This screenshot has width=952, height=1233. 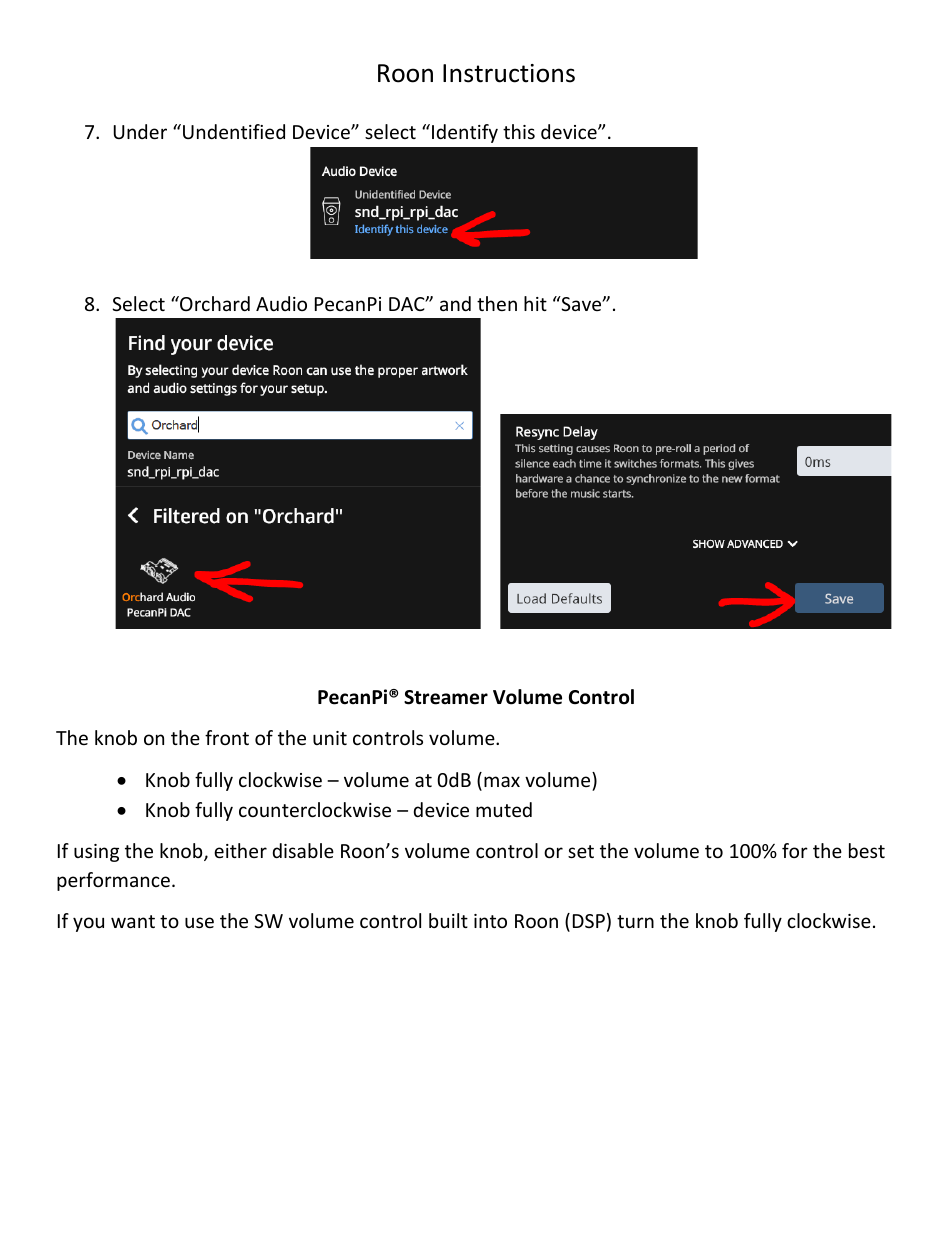 What do you see at coordinates (509, 73) in the screenshot?
I see `Instructions` at bounding box center [509, 73].
